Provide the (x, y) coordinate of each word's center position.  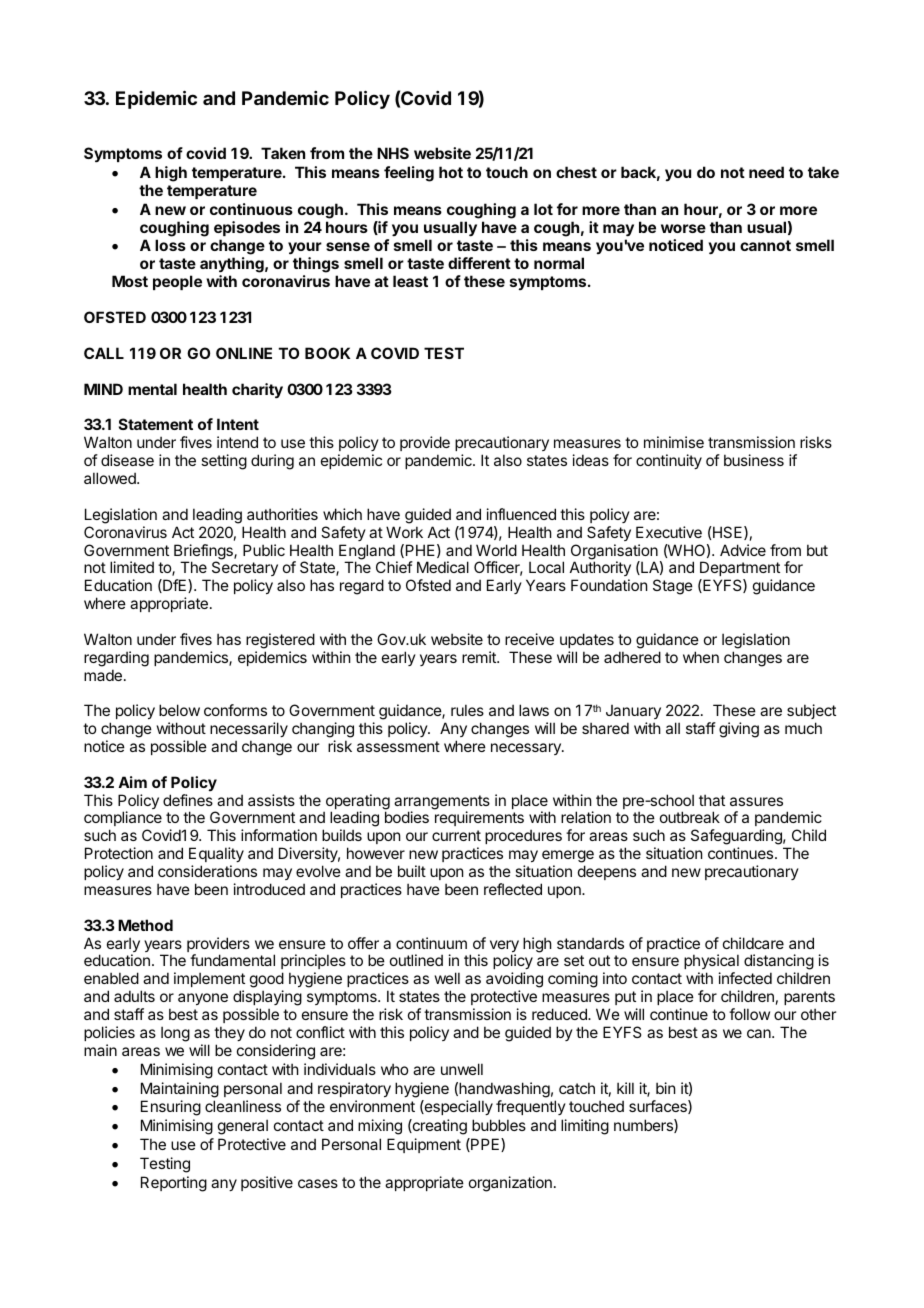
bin (665, 1088)
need (766, 172)
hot (451, 172)
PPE (485, 1145)
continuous (251, 209)
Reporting (174, 1184)
